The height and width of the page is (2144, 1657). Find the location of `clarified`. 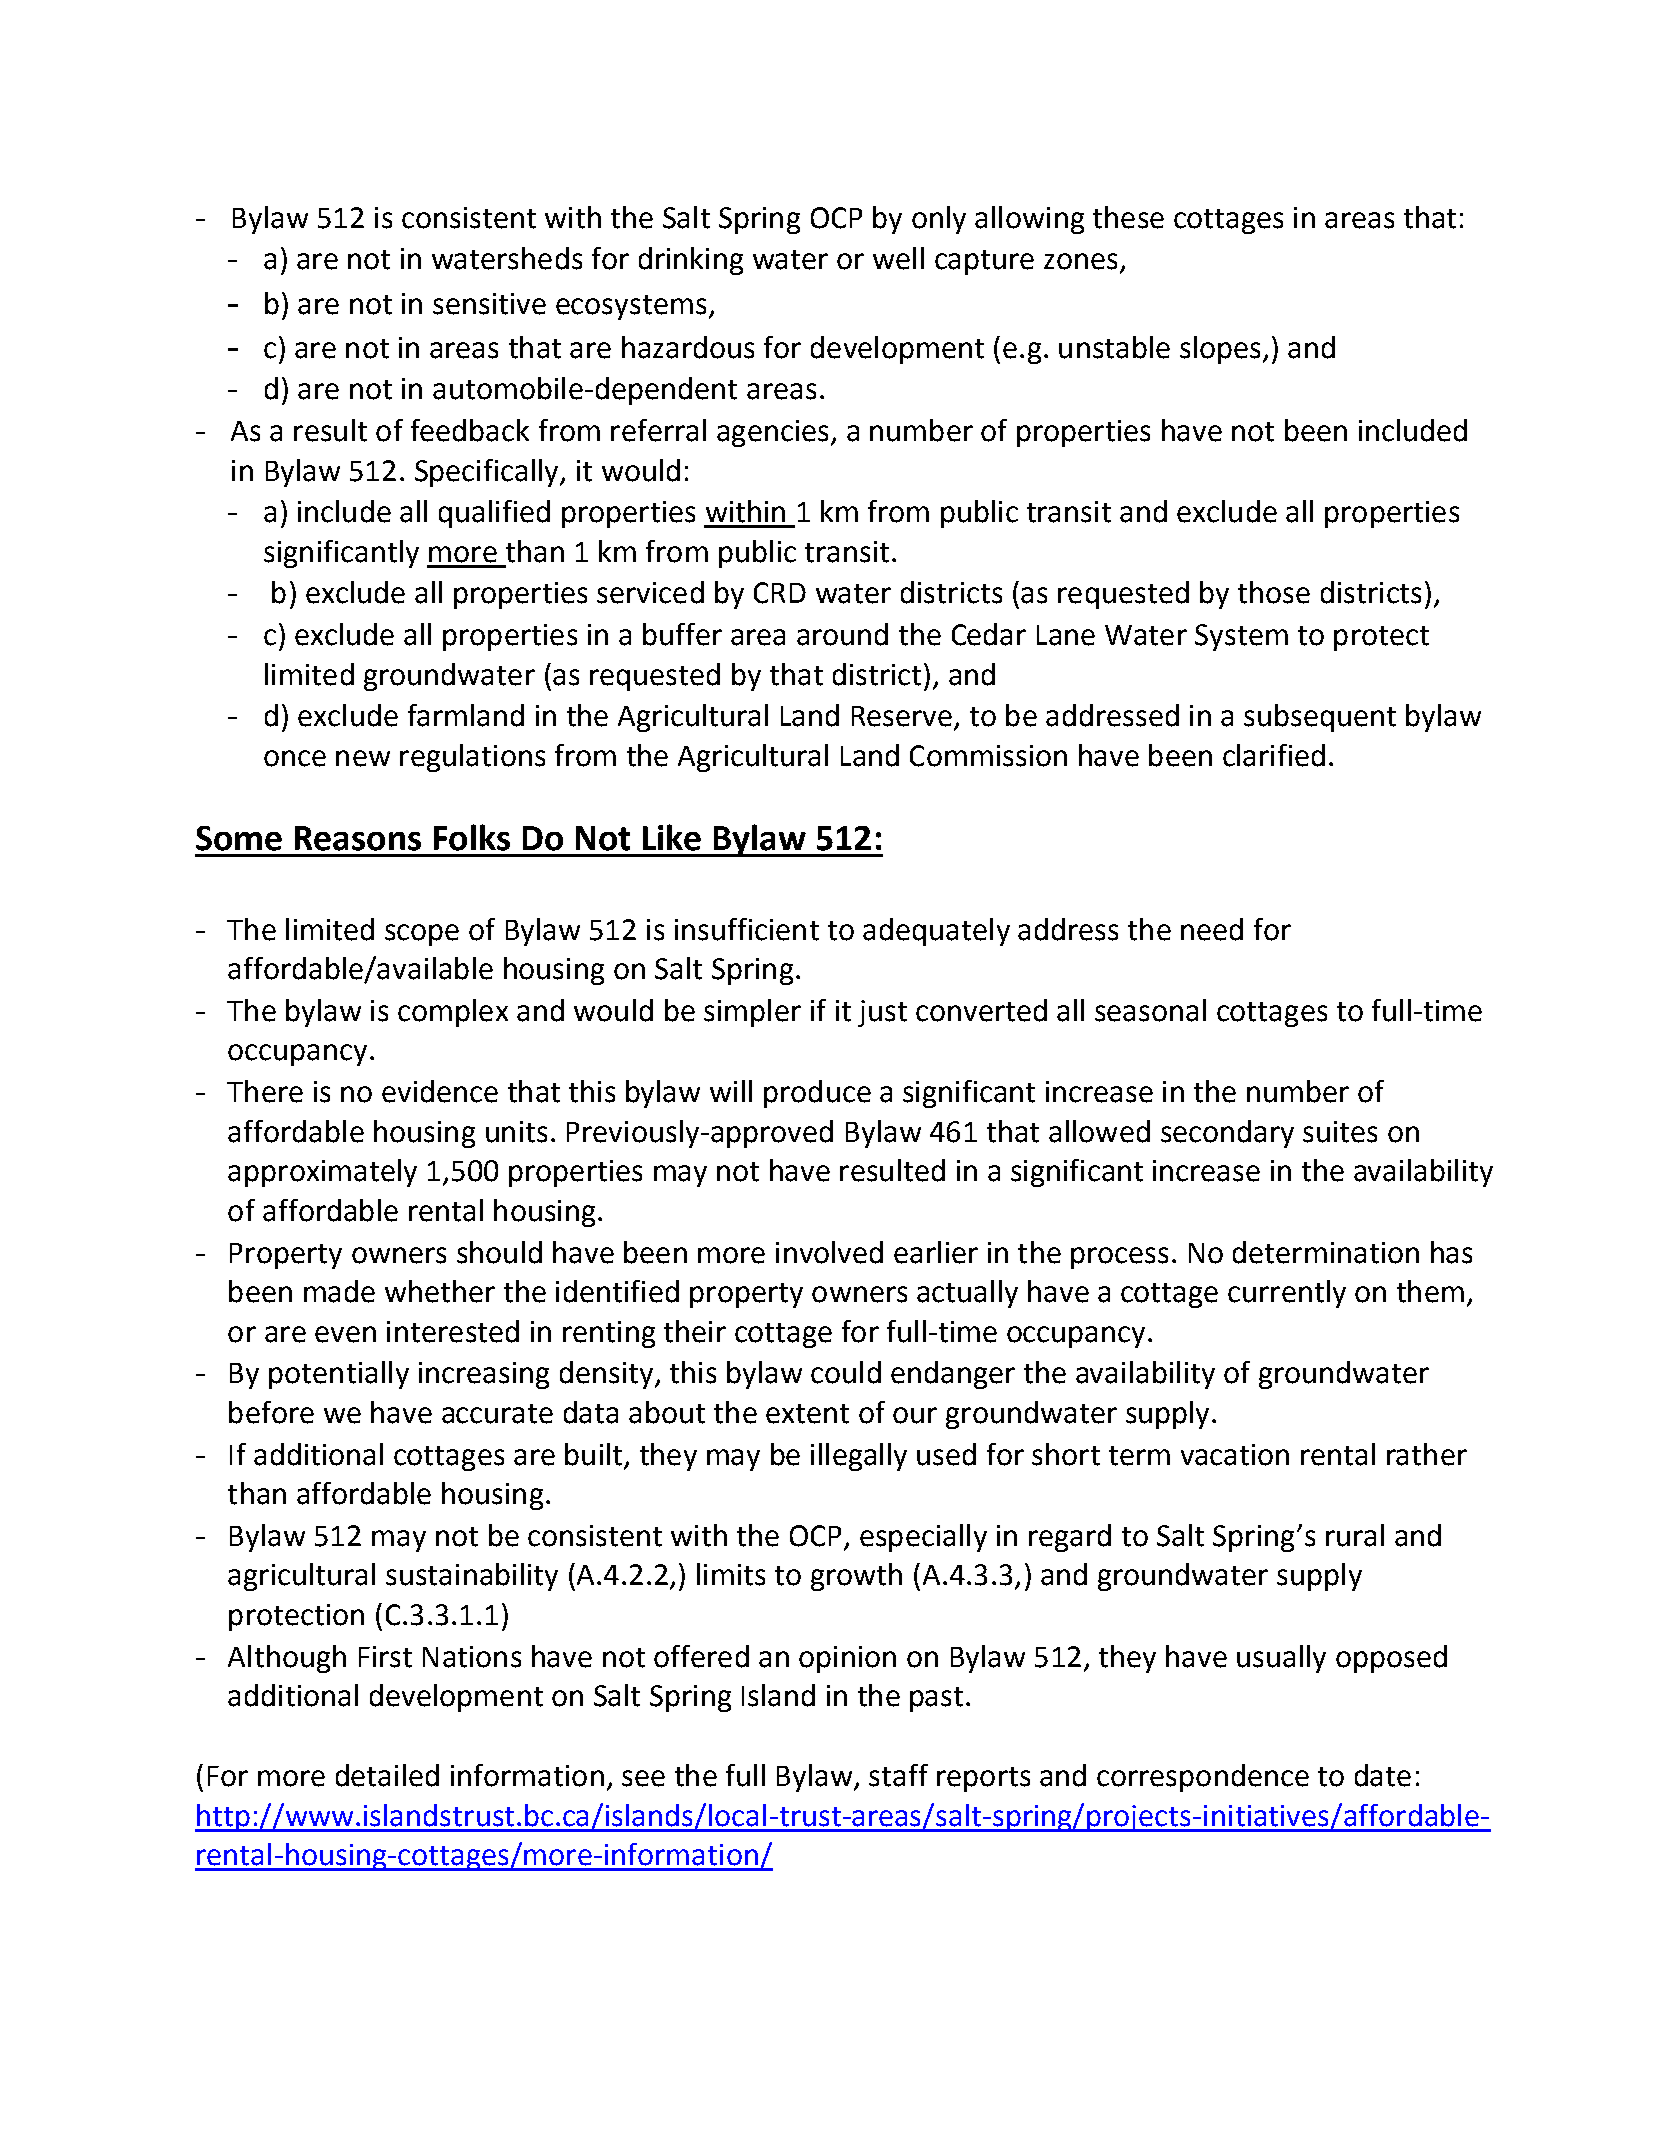

clarified is located at coordinates (1274, 755).
